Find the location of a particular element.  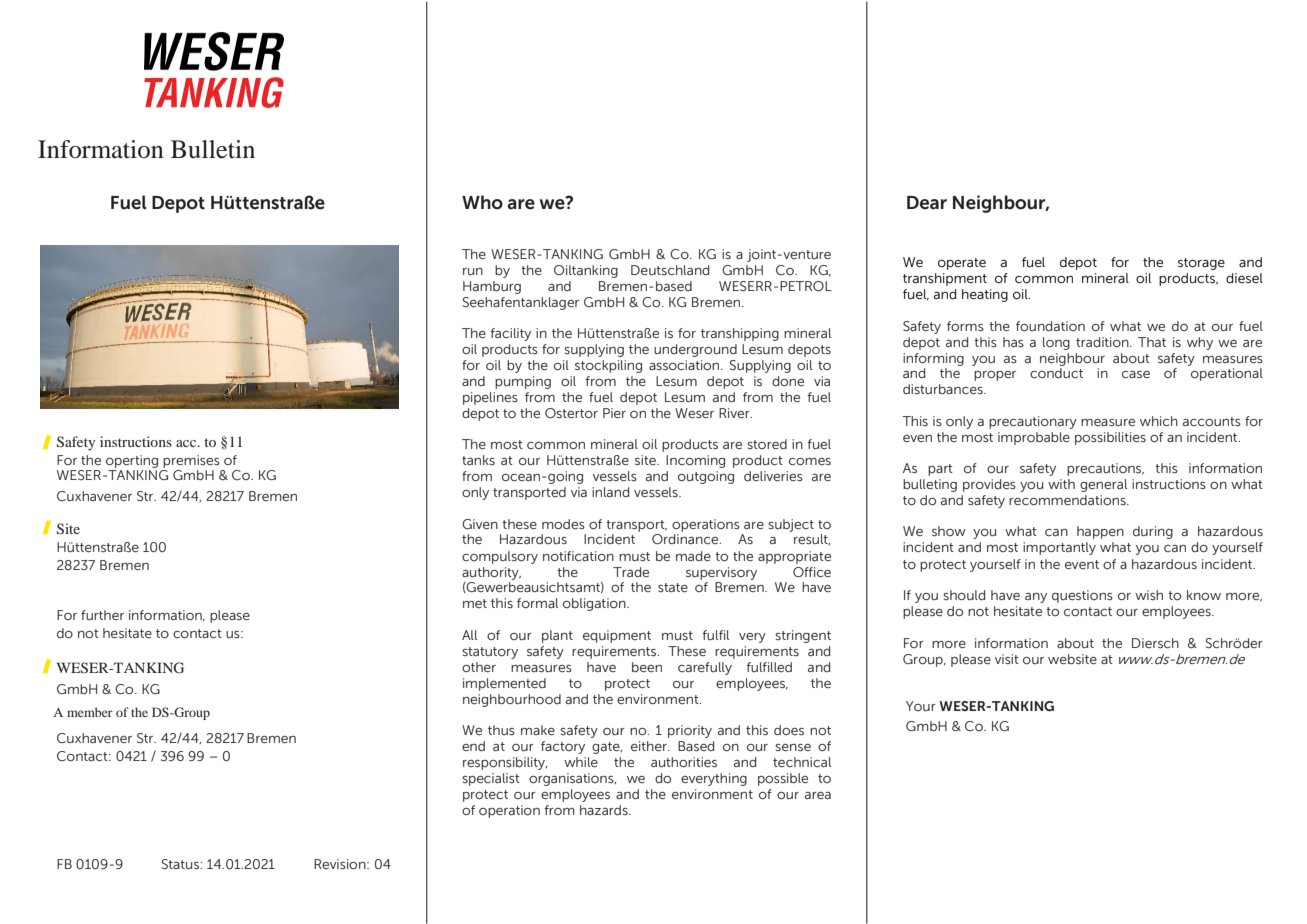

hazards is located at coordinates (605, 810).
